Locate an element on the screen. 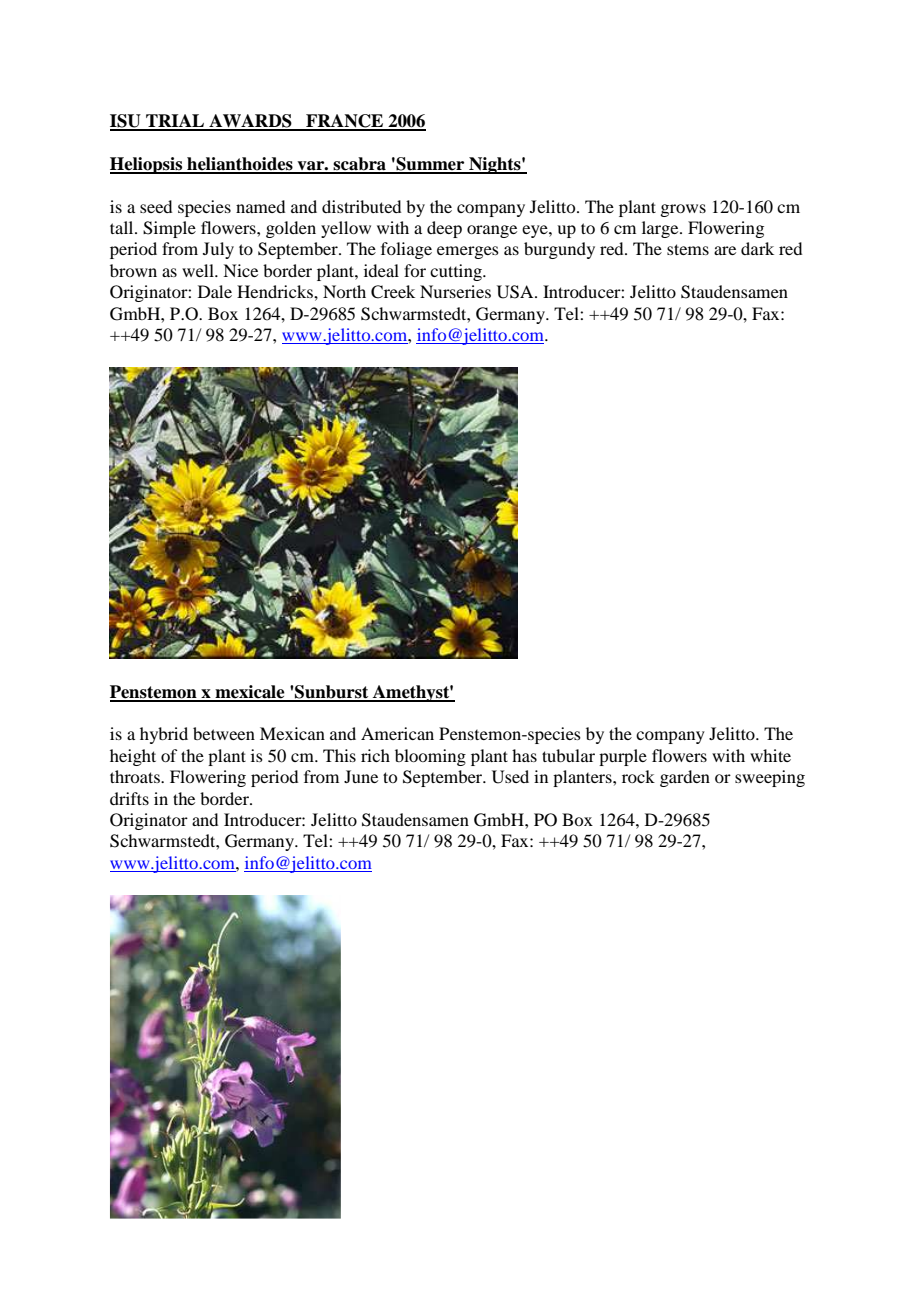 The height and width of the screenshot is (1308, 924). TRIAL is located at coordinates (175, 122).
